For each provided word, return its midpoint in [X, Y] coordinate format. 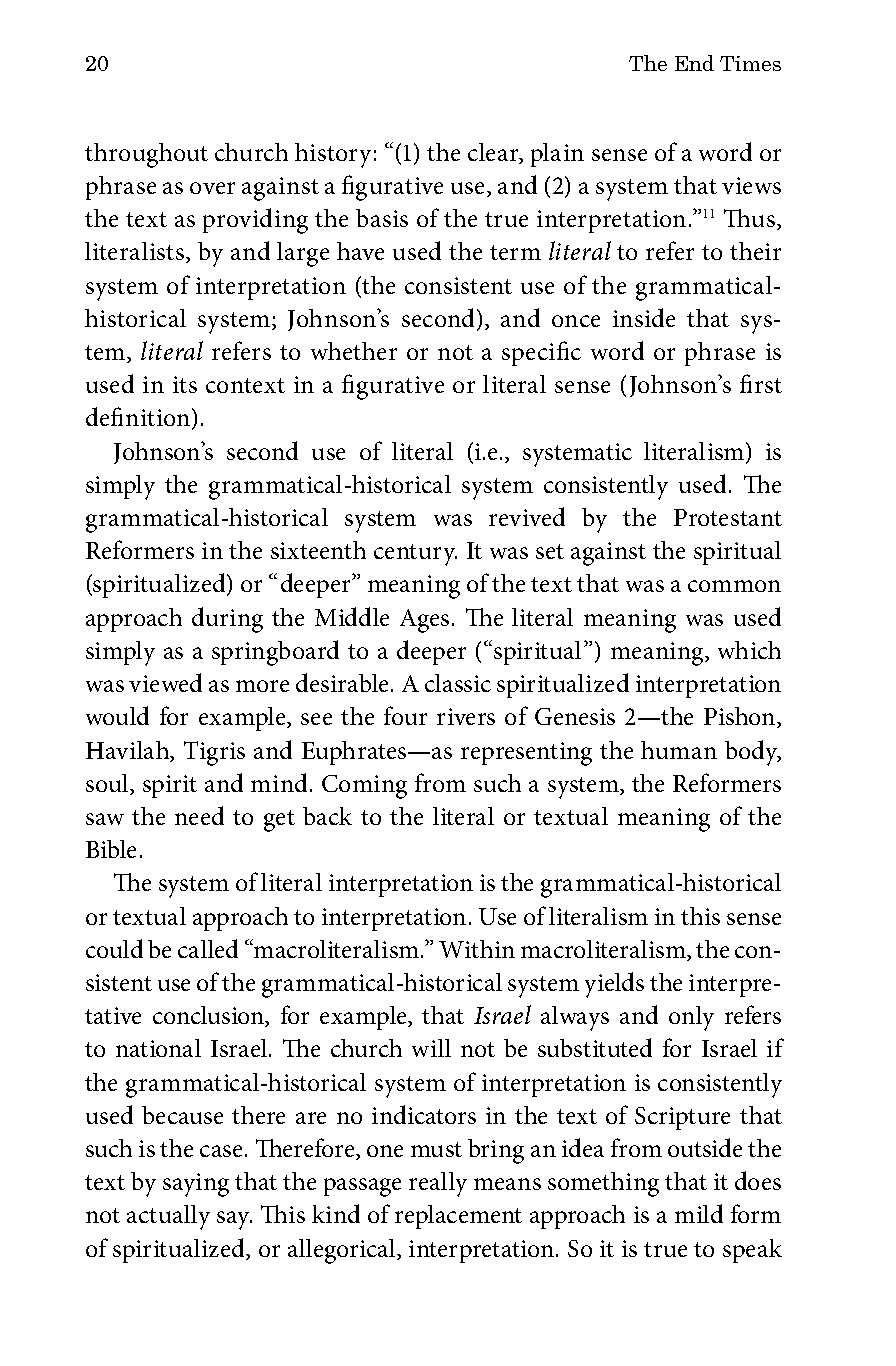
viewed [165, 682]
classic [458, 683]
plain [557, 155]
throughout [146, 155]
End [694, 63]
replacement [458, 1217]
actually [168, 1217]
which [749, 650]
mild [699, 1213]
